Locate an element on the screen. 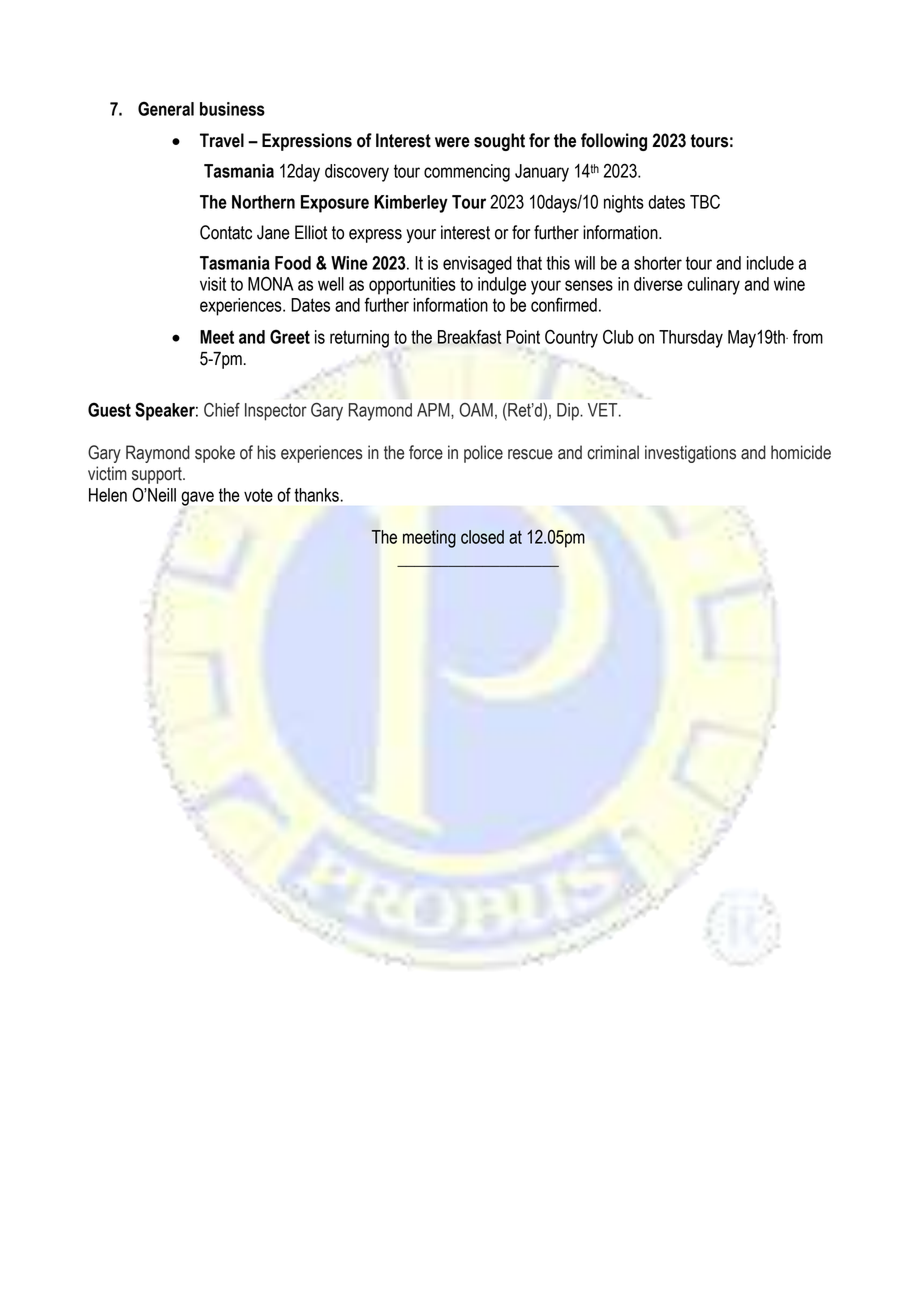  visit is located at coordinates (213, 284).
